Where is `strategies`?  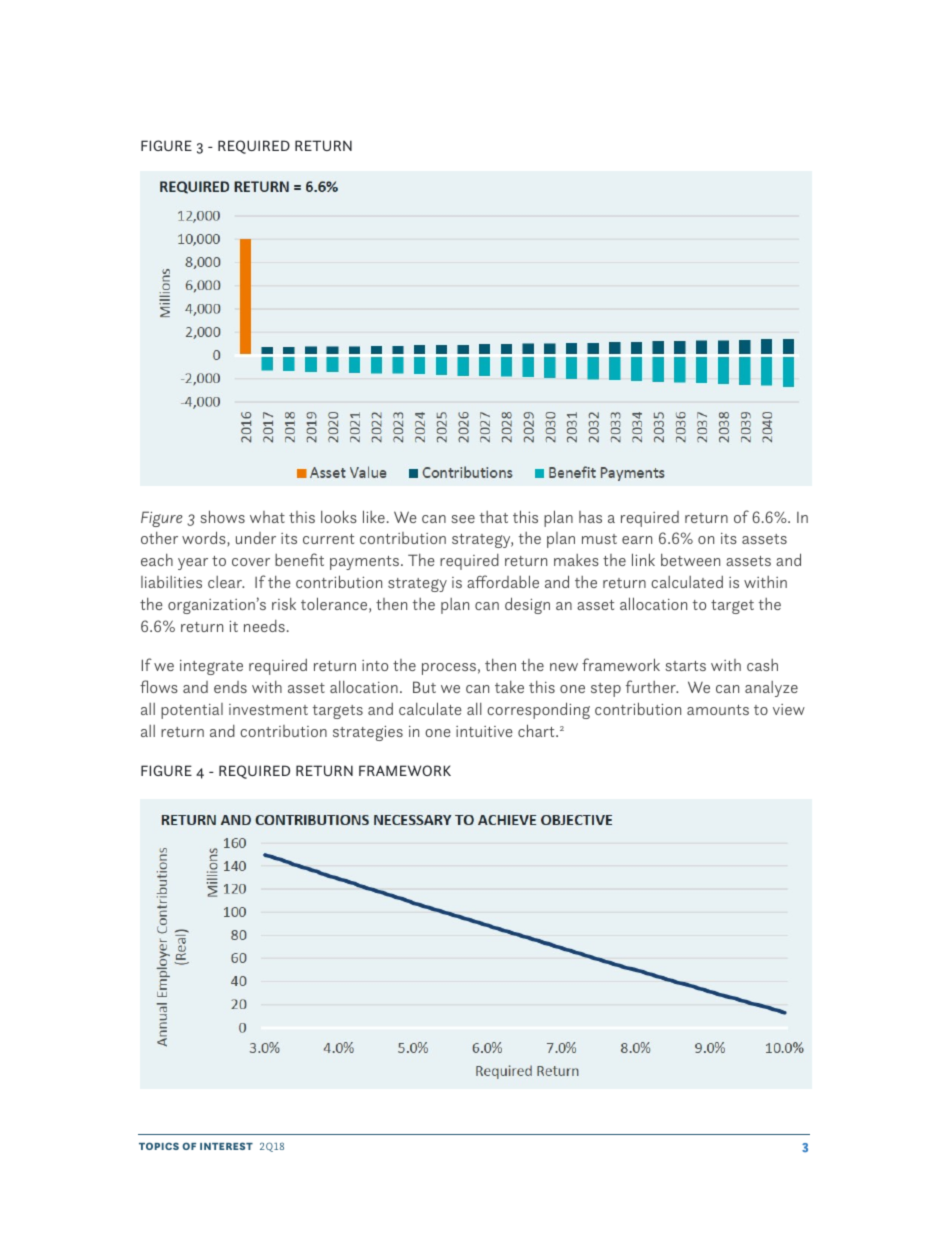 strategies is located at coordinates (368, 733).
